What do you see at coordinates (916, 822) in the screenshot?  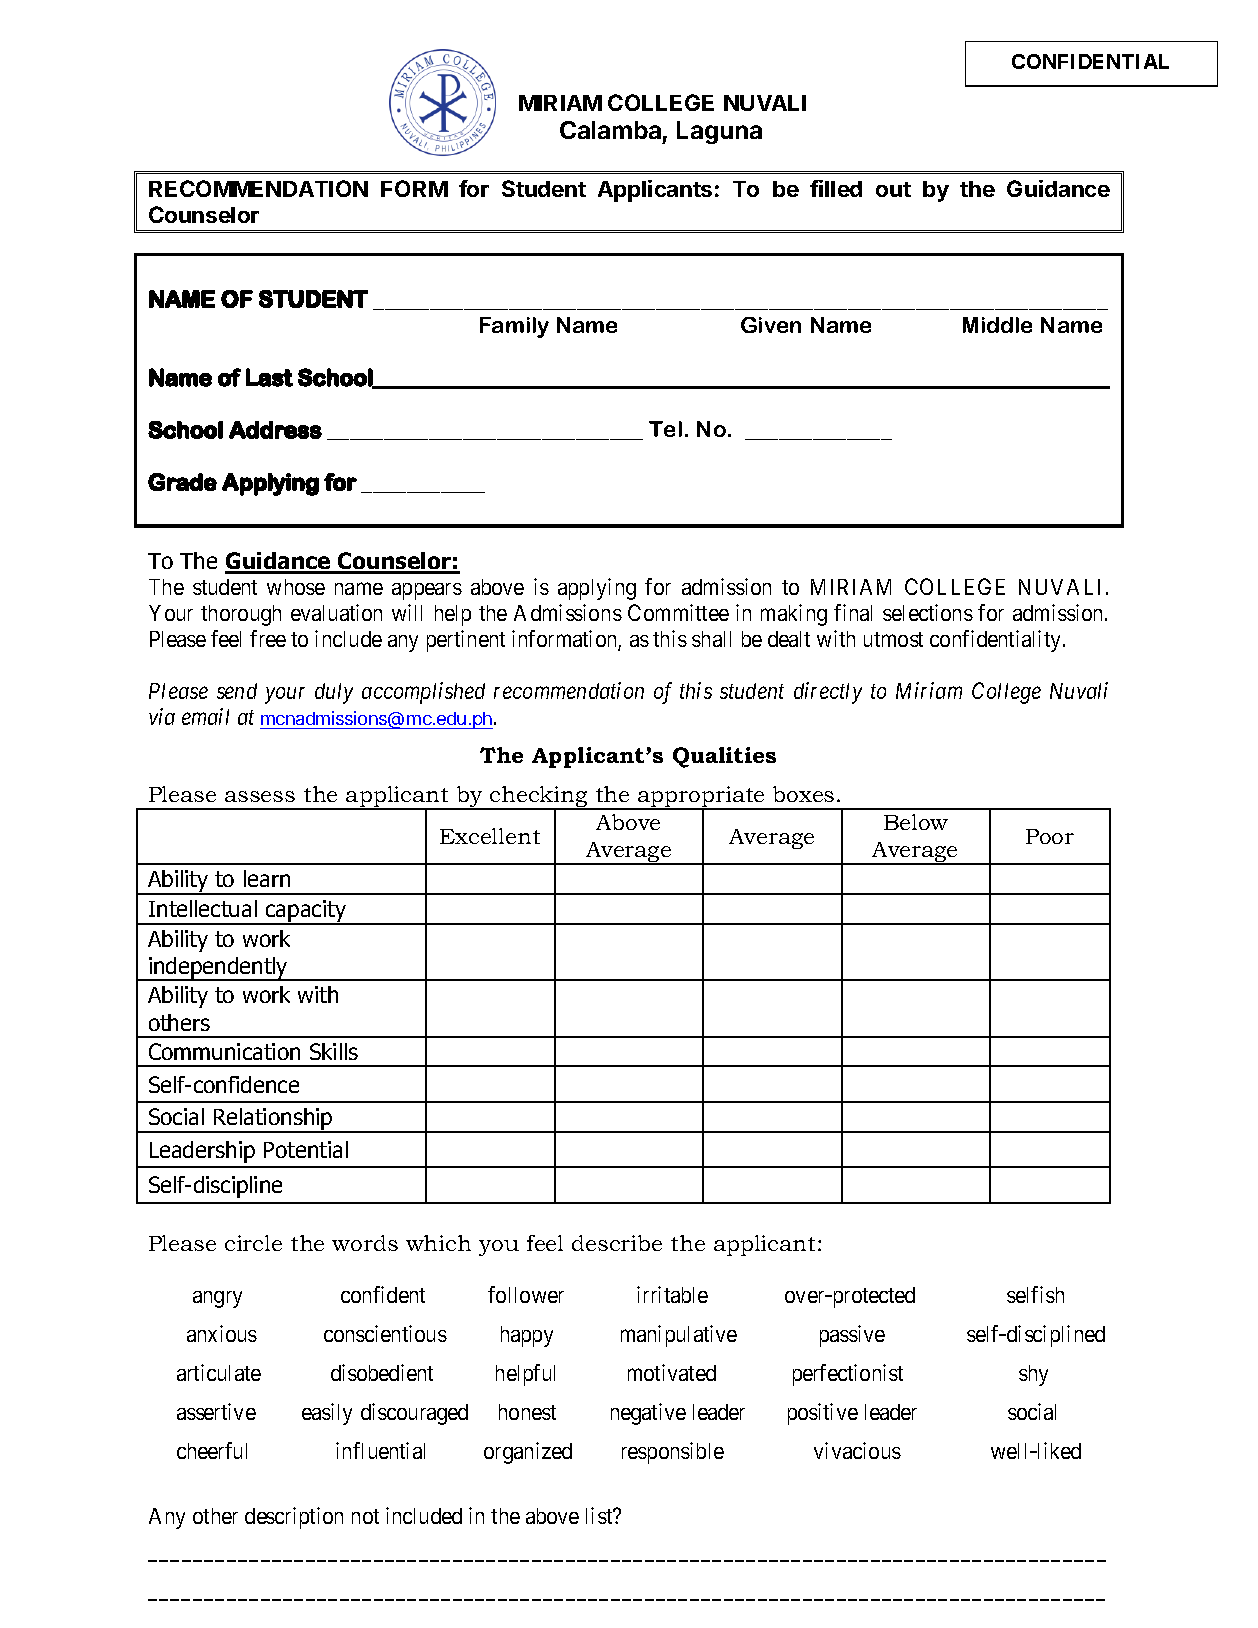 I see `Below` at bounding box center [916, 822].
